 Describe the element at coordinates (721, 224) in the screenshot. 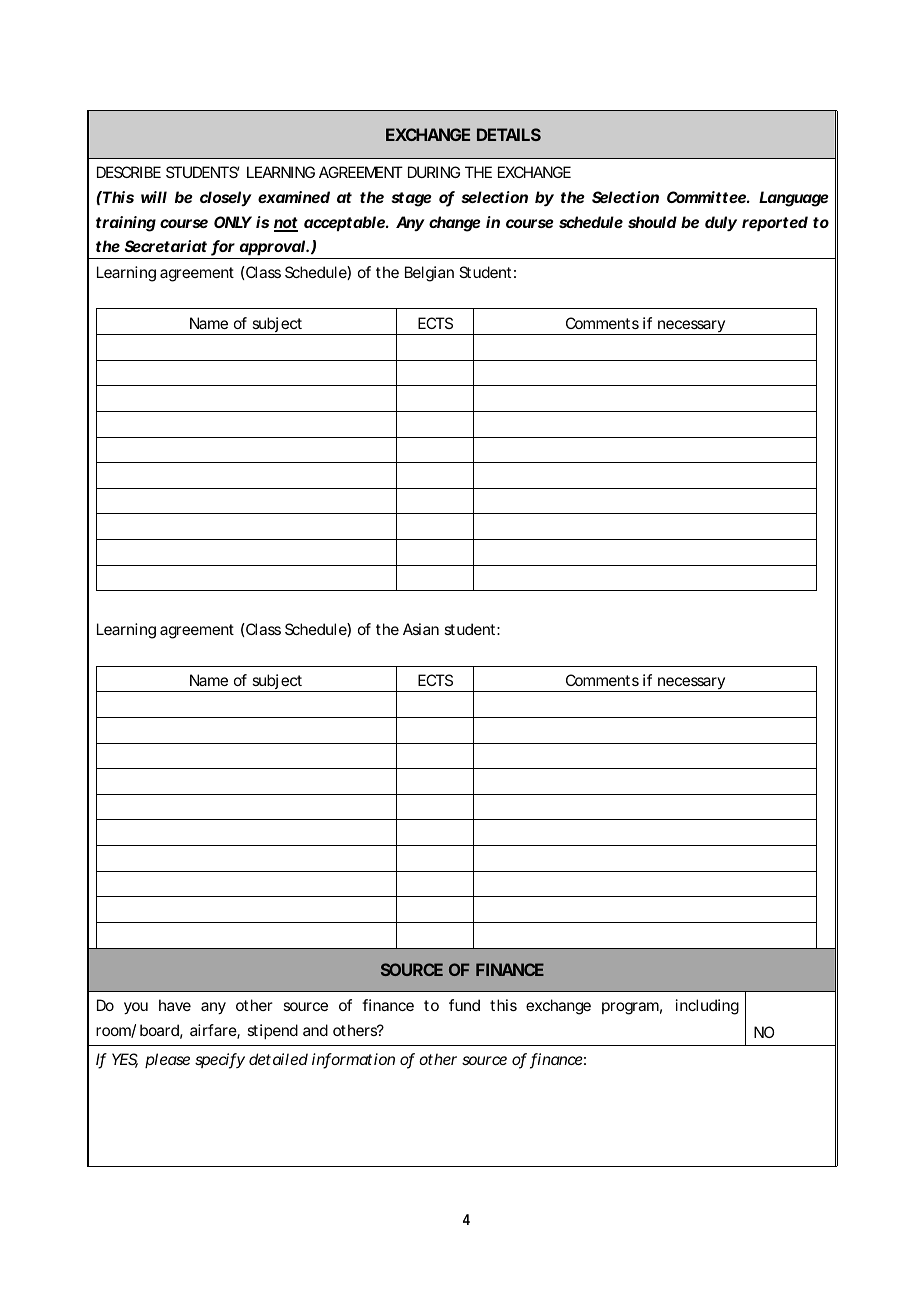

I see `duly` at that location.
